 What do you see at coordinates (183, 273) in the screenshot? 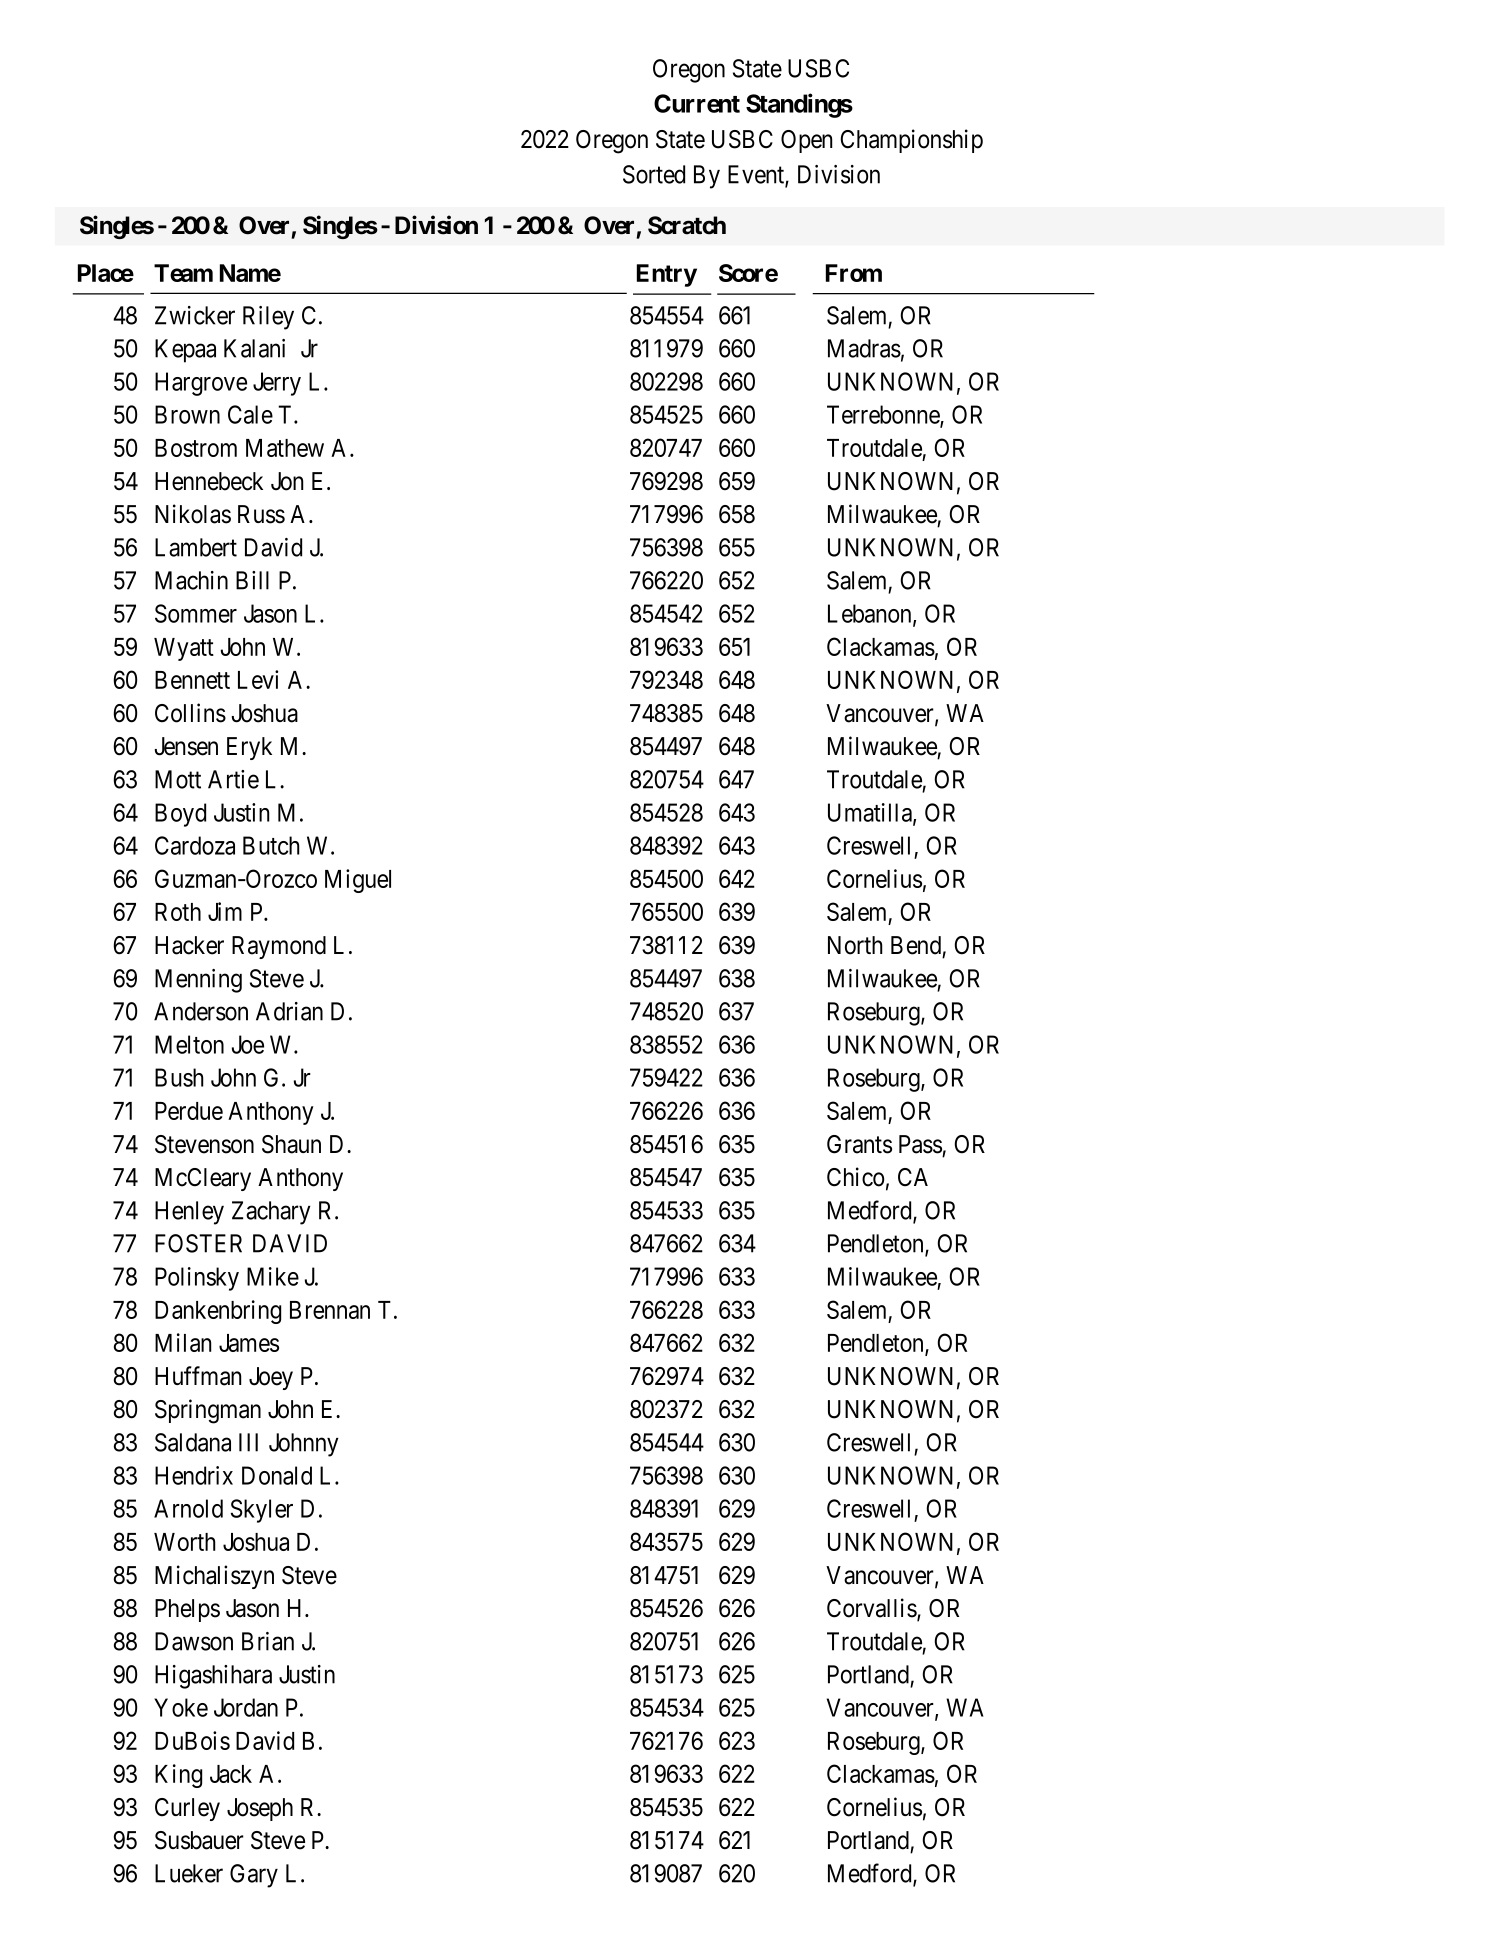
I see `Team` at bounding box center [183, 273].
